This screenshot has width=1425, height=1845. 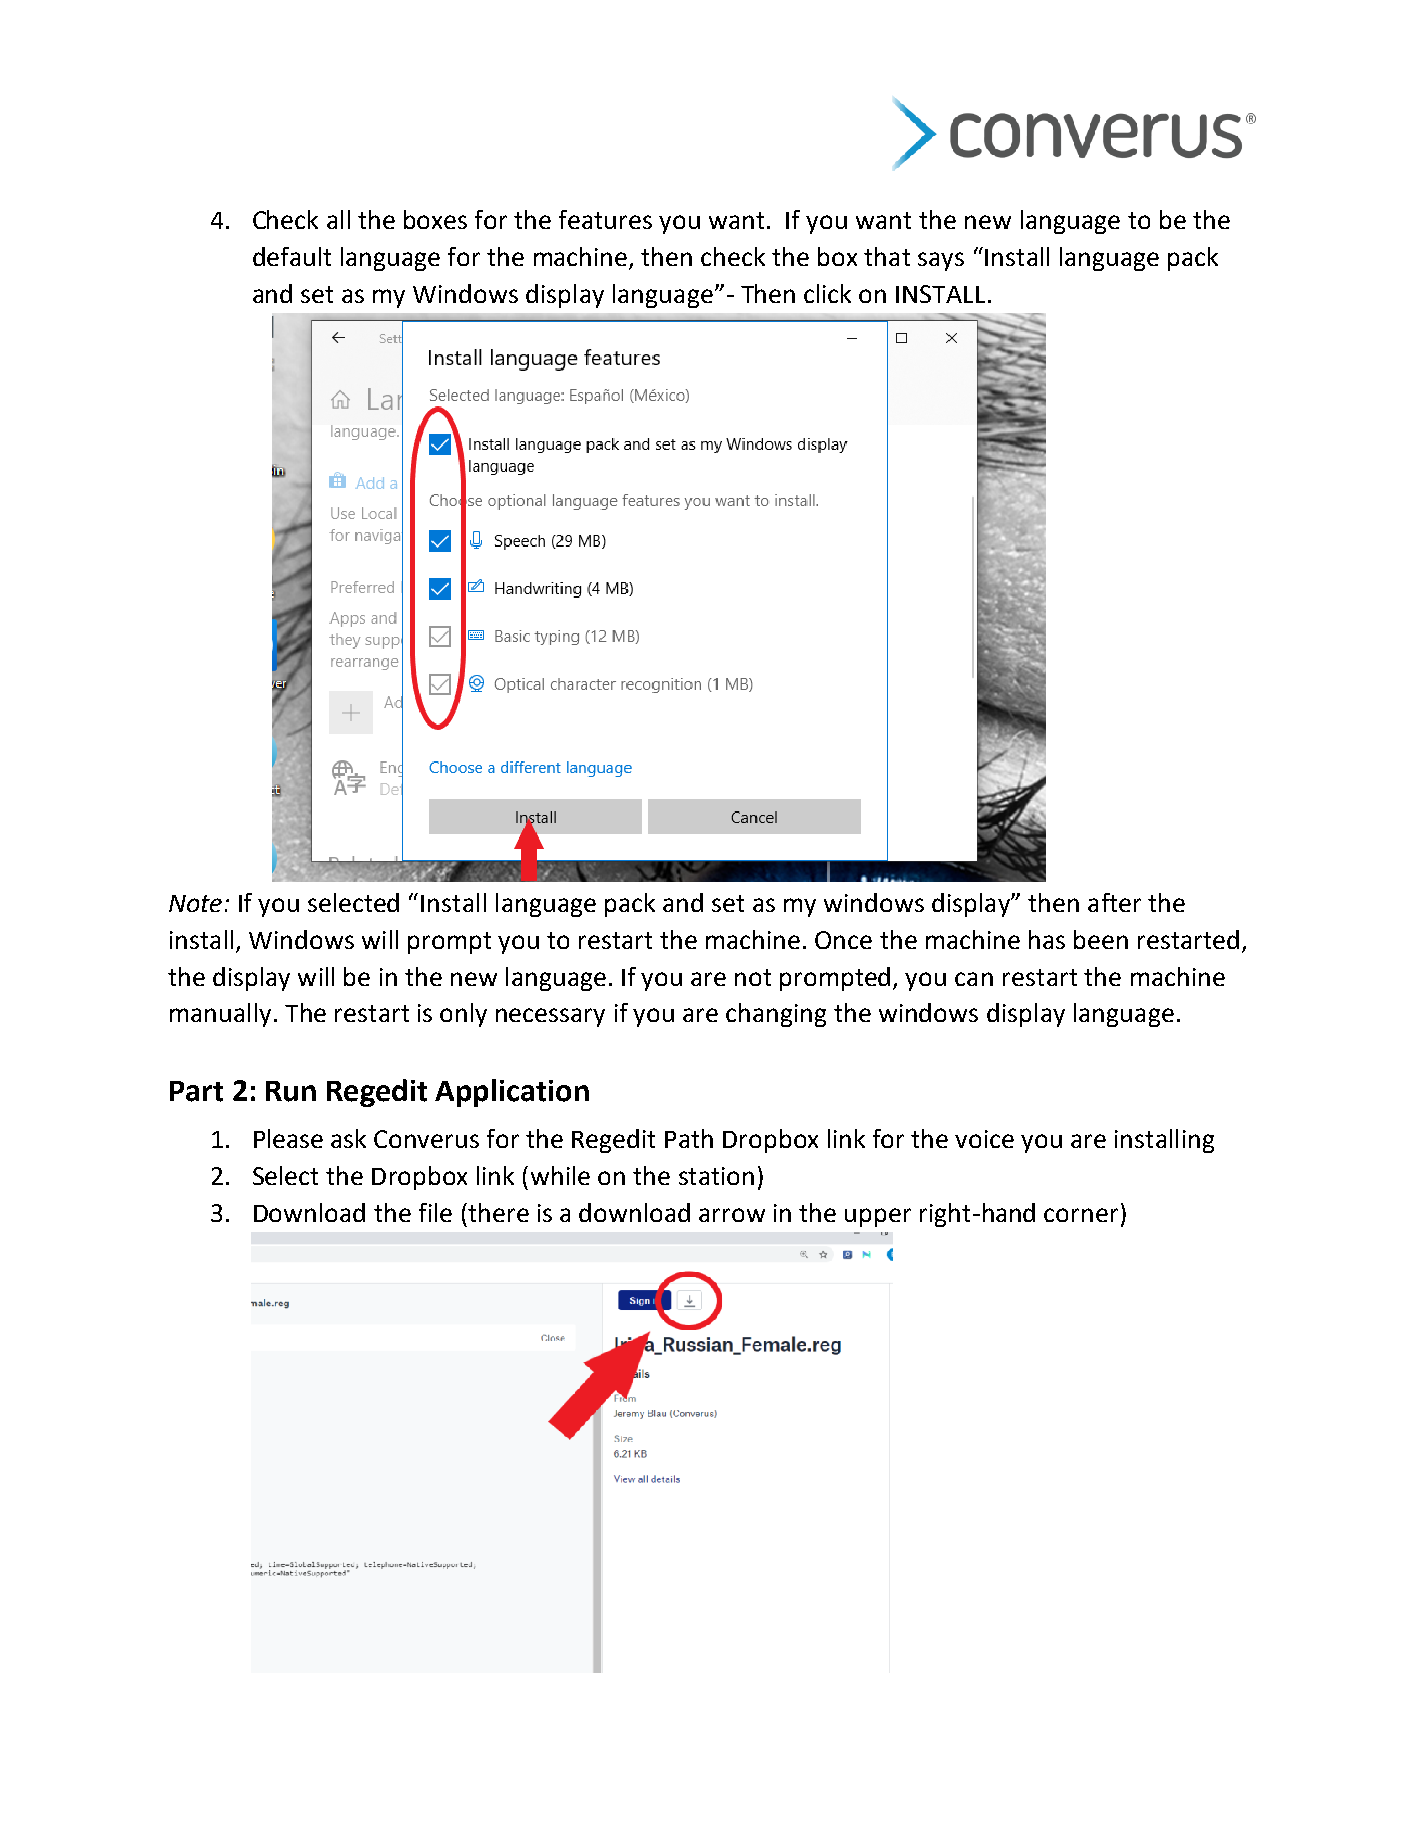 What do you see at coordinates (292, 256) in the screenshot?
I see `default` at bounding box center [292, 256].
